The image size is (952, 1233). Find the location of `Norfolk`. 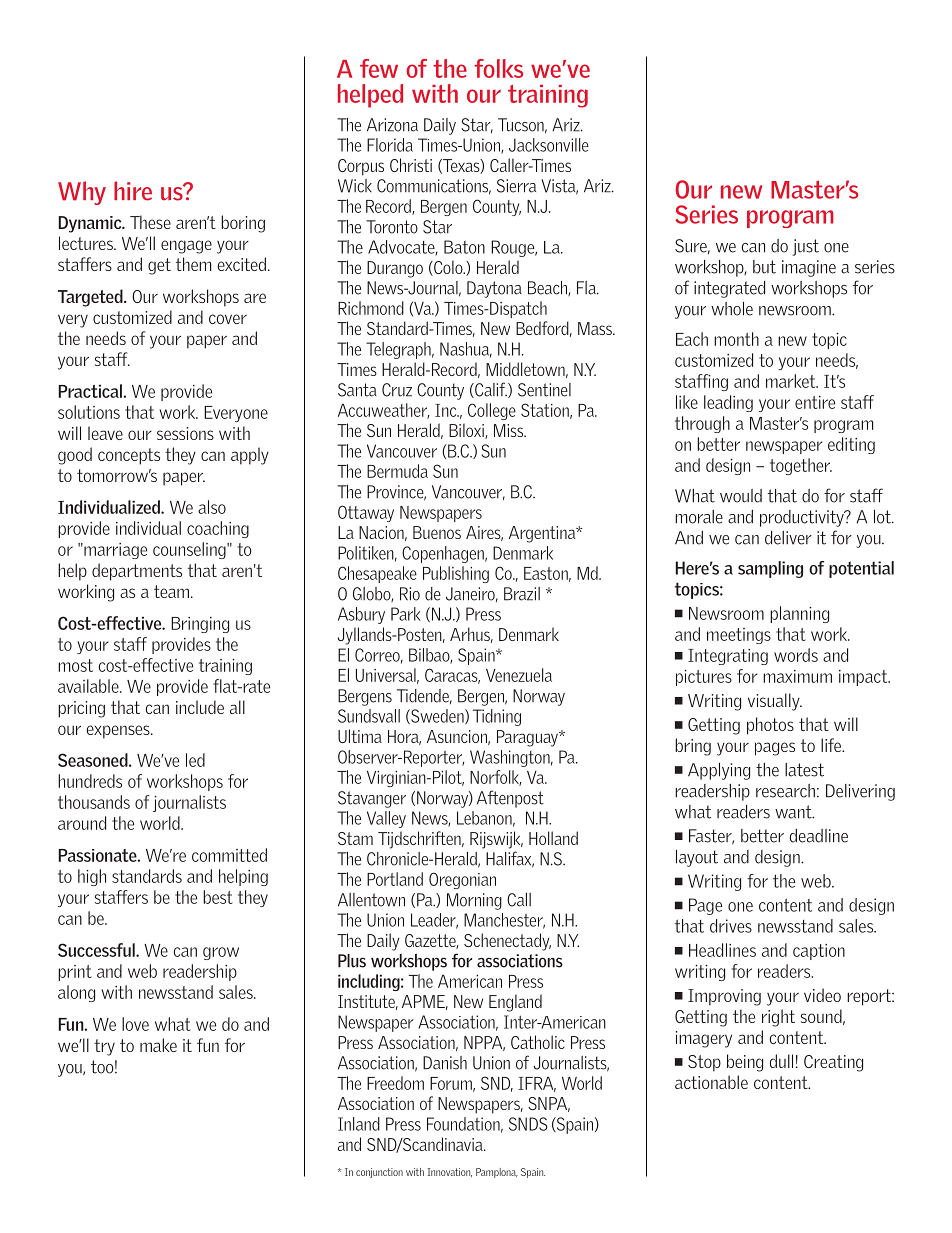

Norfolk is located at coordinates (496, 778).
